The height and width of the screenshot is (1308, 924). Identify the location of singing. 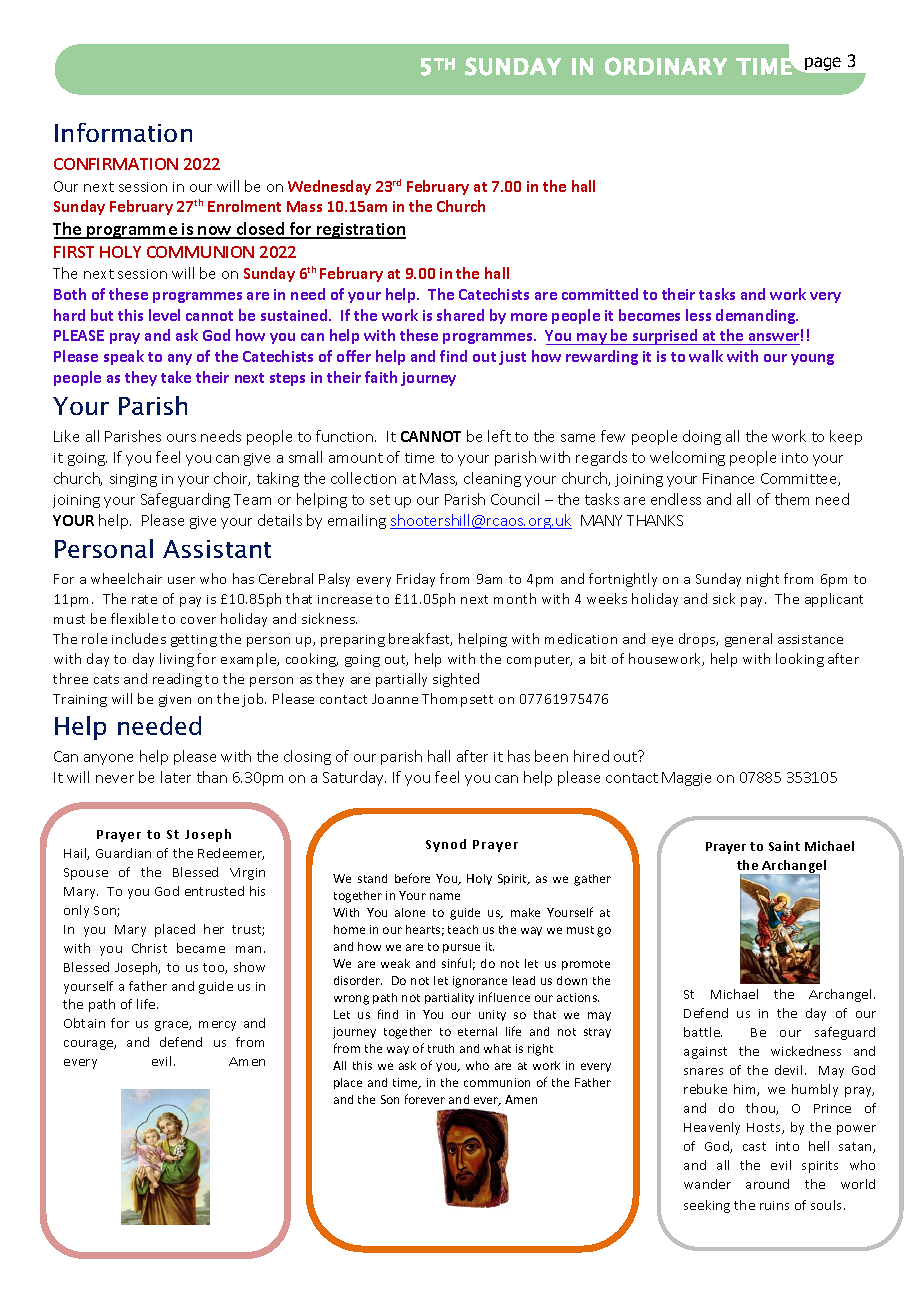
(133, 480).
